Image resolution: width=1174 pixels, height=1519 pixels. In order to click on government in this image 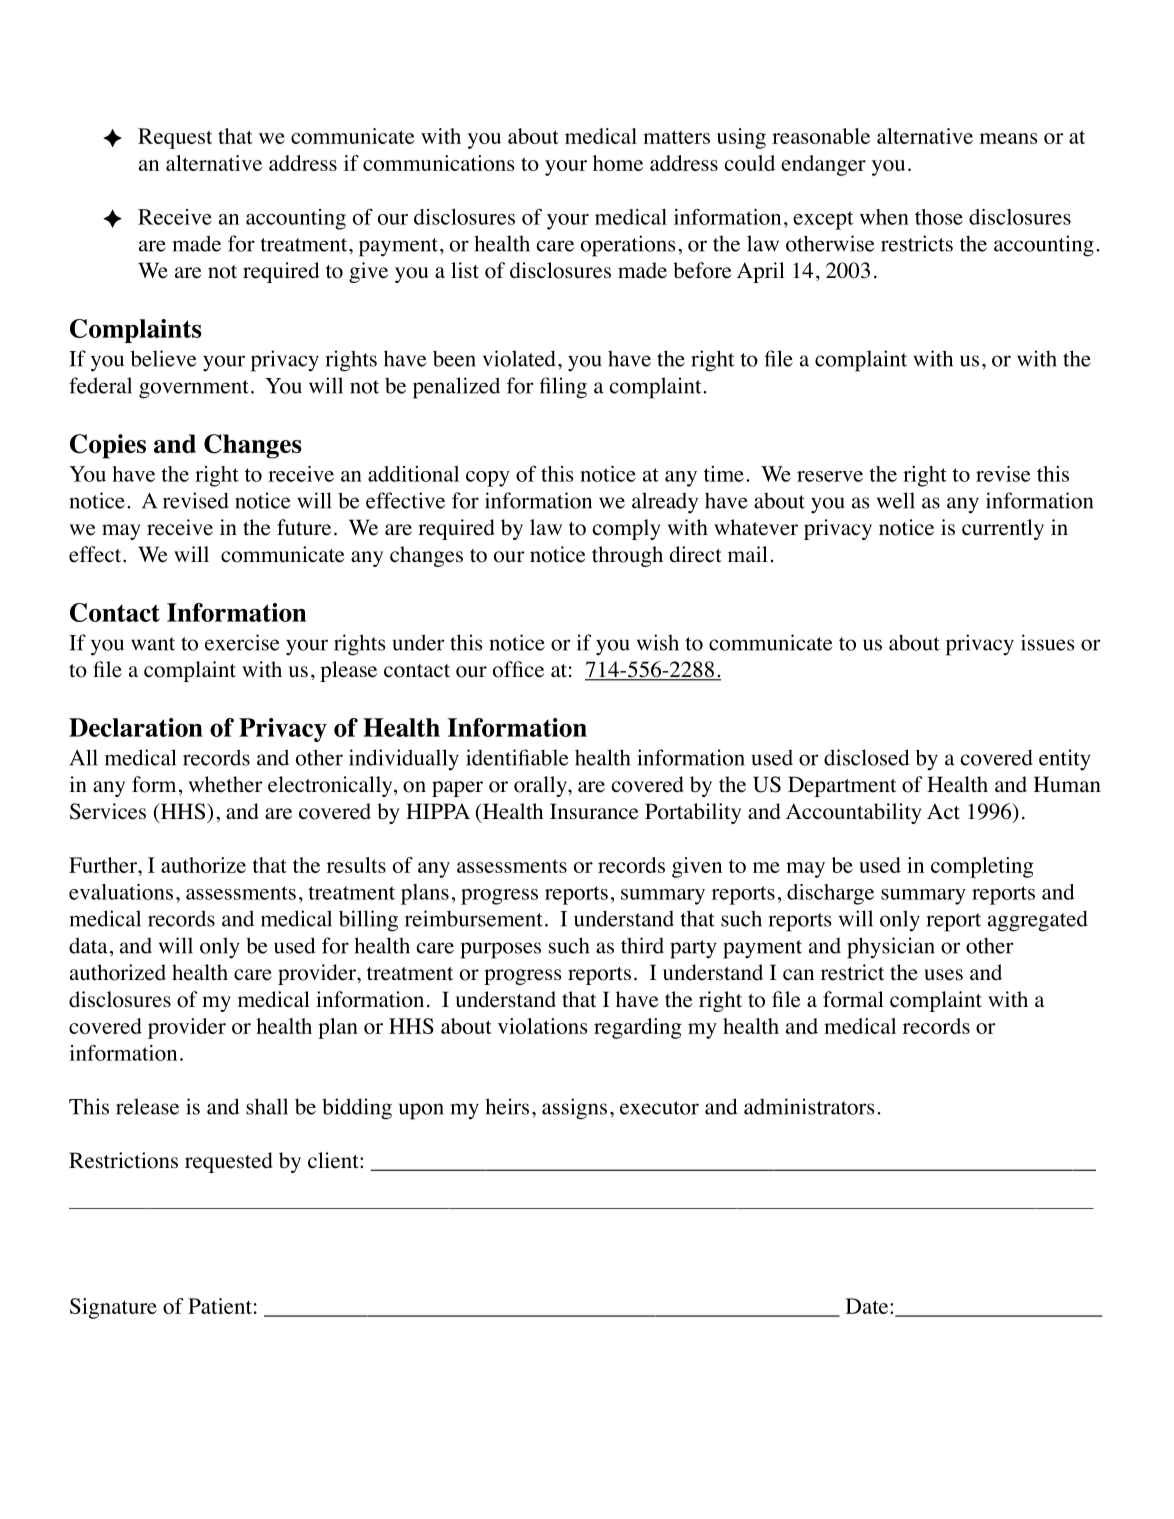, I will do `click(194, 389)`.
